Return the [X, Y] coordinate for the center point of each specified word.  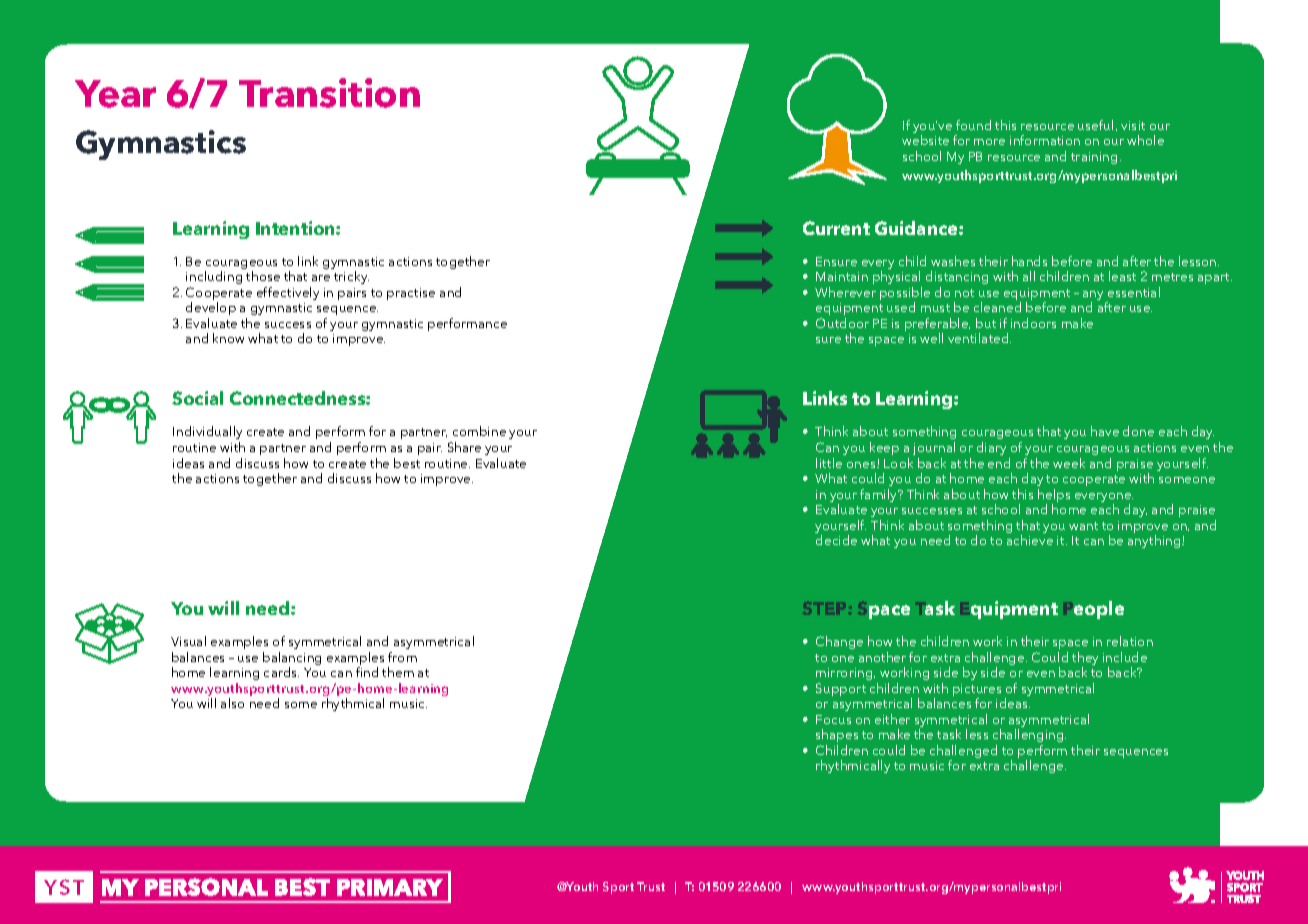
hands [1029, 261]
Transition [329, 93]
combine [479, 431]
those [263, 276]
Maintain [842, 276]
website [925, 140]
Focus [833, 719]
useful [1095, 125]
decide [836, 540]
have [1105, 431]
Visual [188, 641]
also [232, 703]
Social [197, 398]
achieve [1030, 540]
